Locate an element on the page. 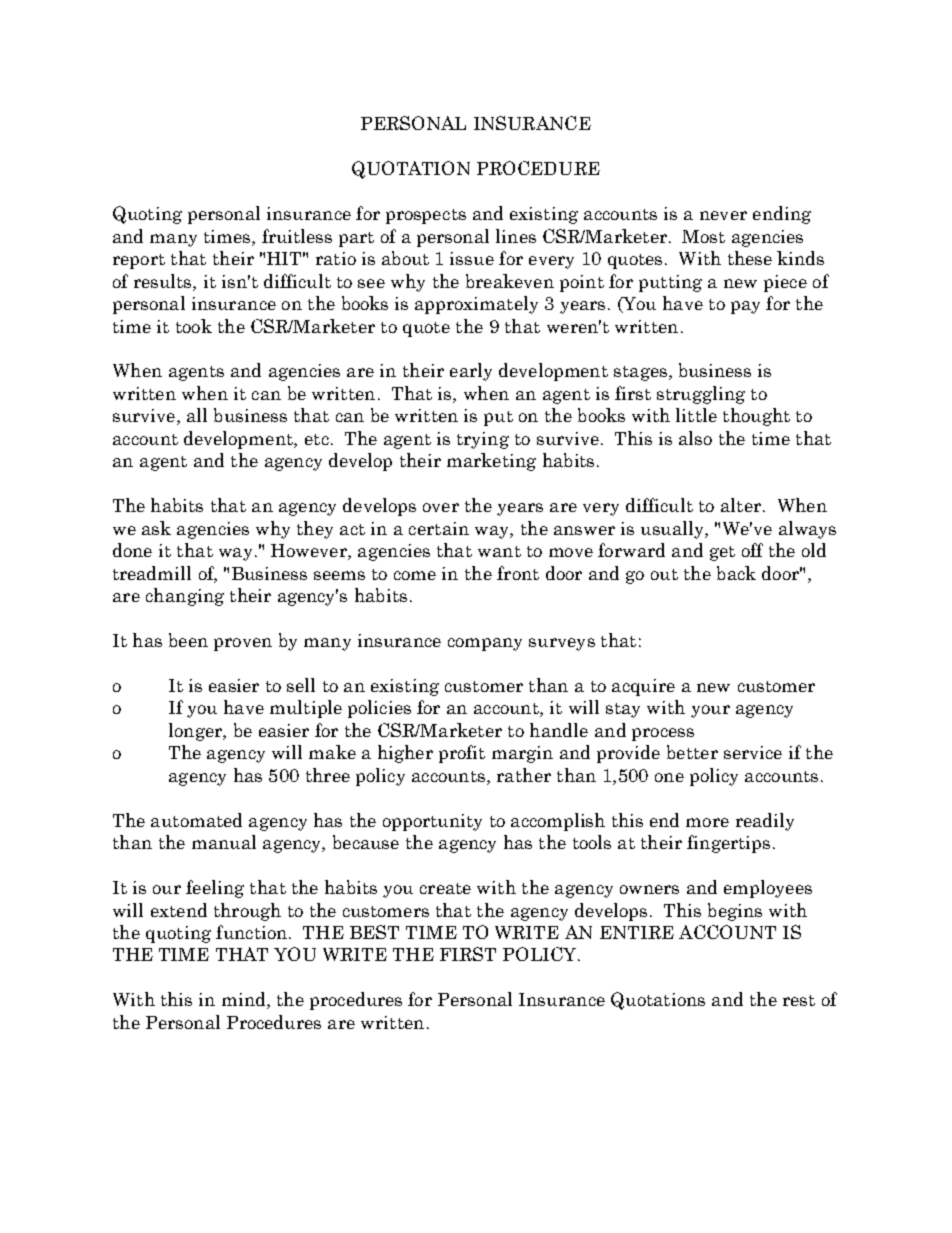 This document has height=1233, width=952. company is located at coordinates (485, 644).
